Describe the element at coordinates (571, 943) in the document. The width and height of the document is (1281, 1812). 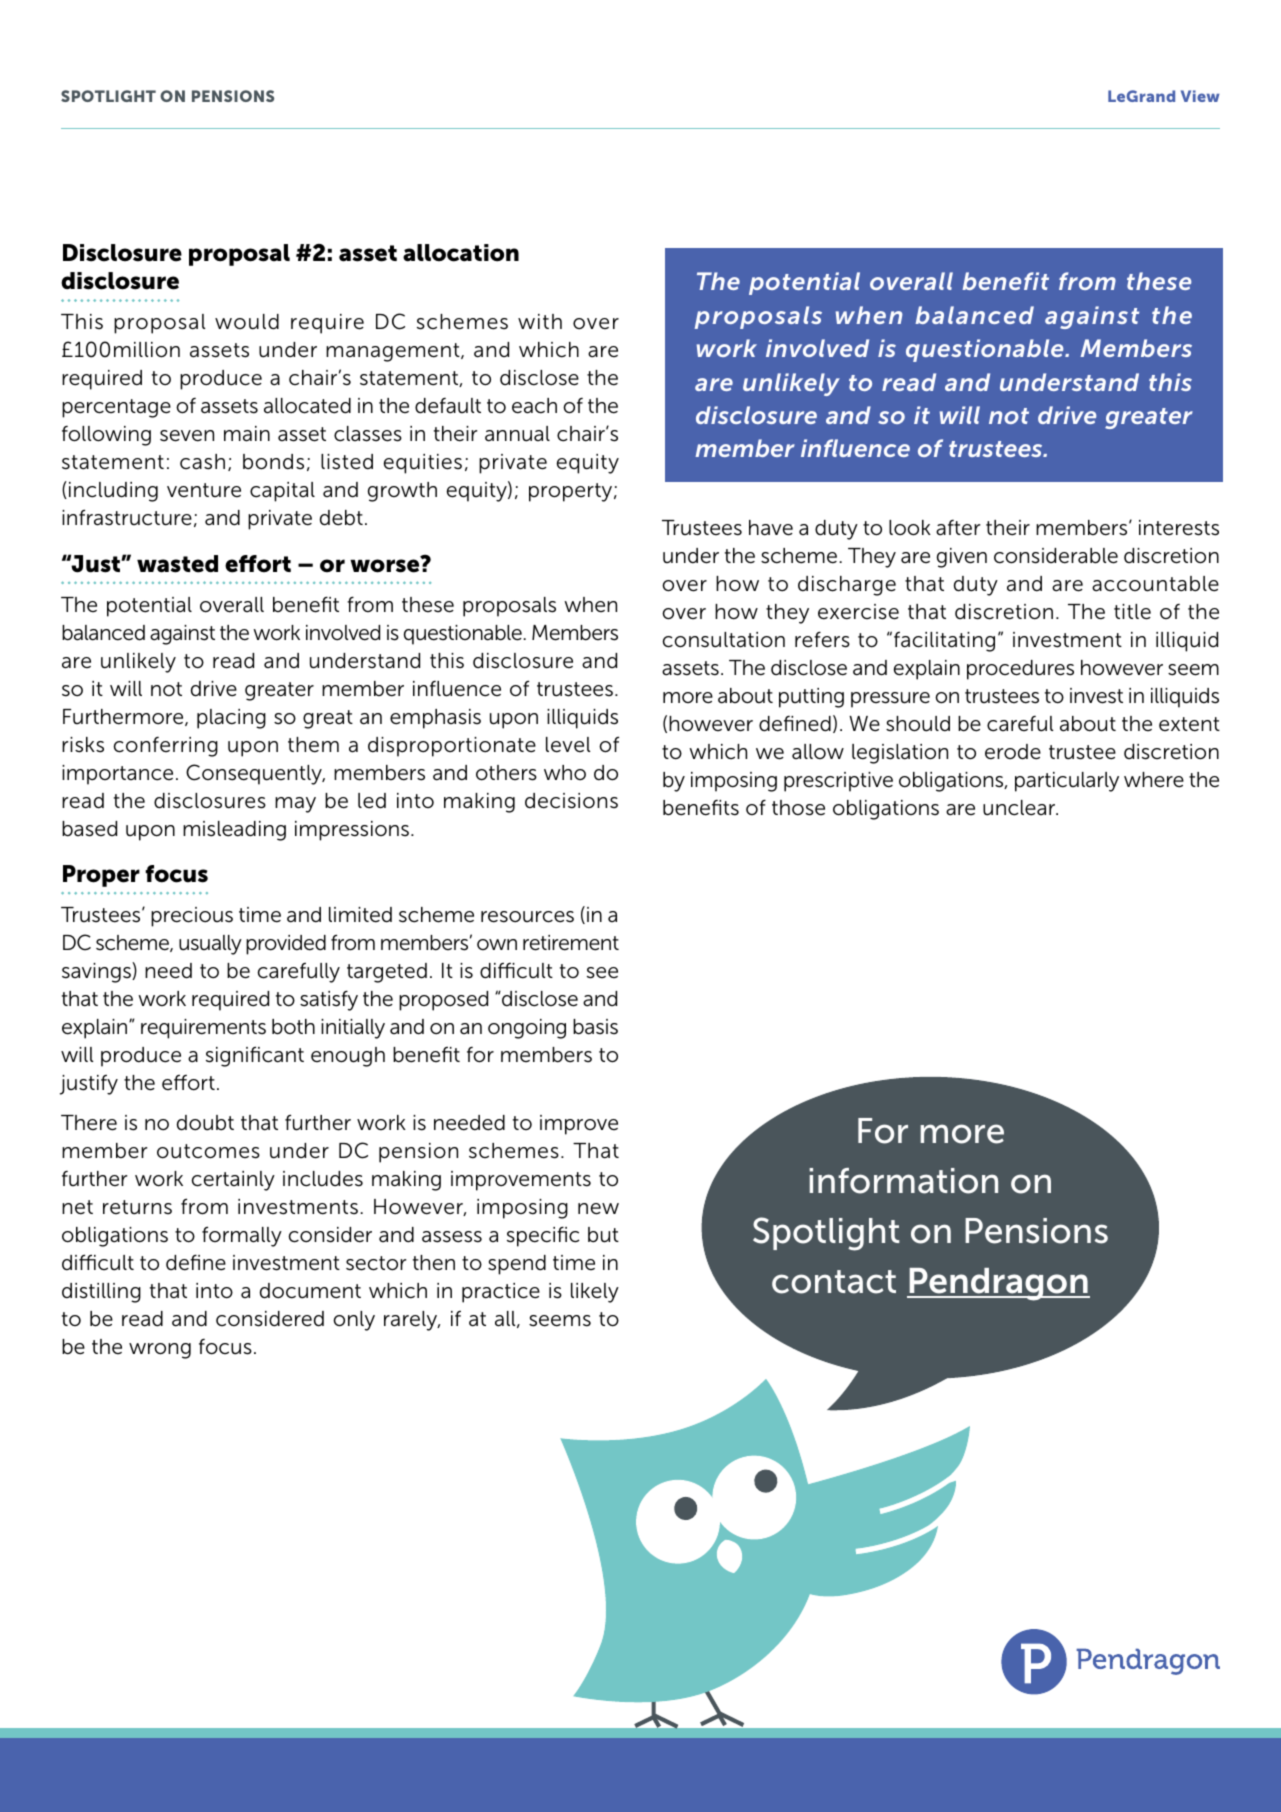
I see `retirement` at that location.
